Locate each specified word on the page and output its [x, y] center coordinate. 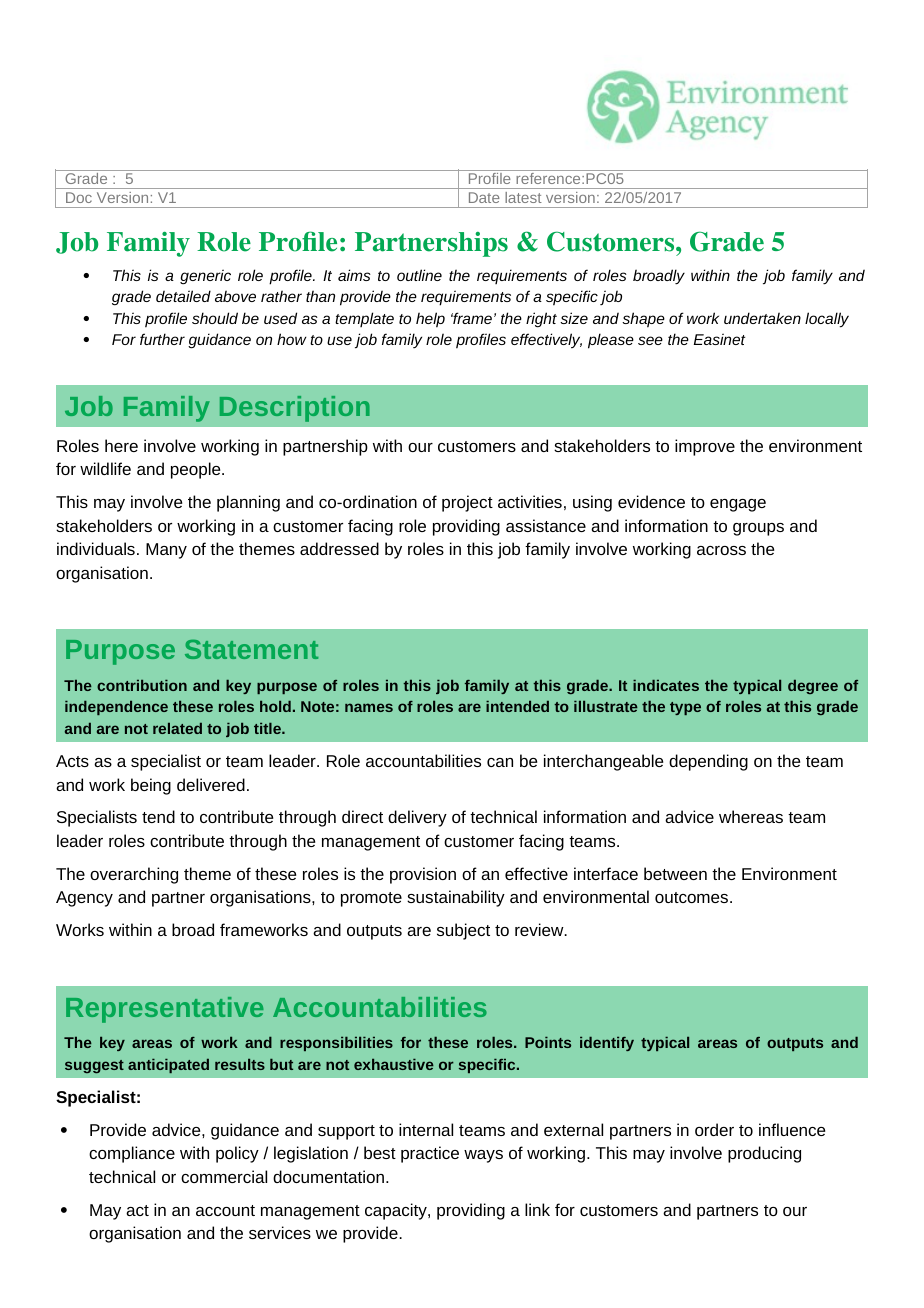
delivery [417, 818]
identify [607, 1044]
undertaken [762, 318]
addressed [339, 548]
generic [205, 277]
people [197, 470]
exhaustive [394, 1064]
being [151, 786]
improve [705, 447]
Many [166, 551]
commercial [224, 1176]
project [467, 503]
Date [484, 198]
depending [708, 762]
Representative [165, 1010]
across [721, 550]
